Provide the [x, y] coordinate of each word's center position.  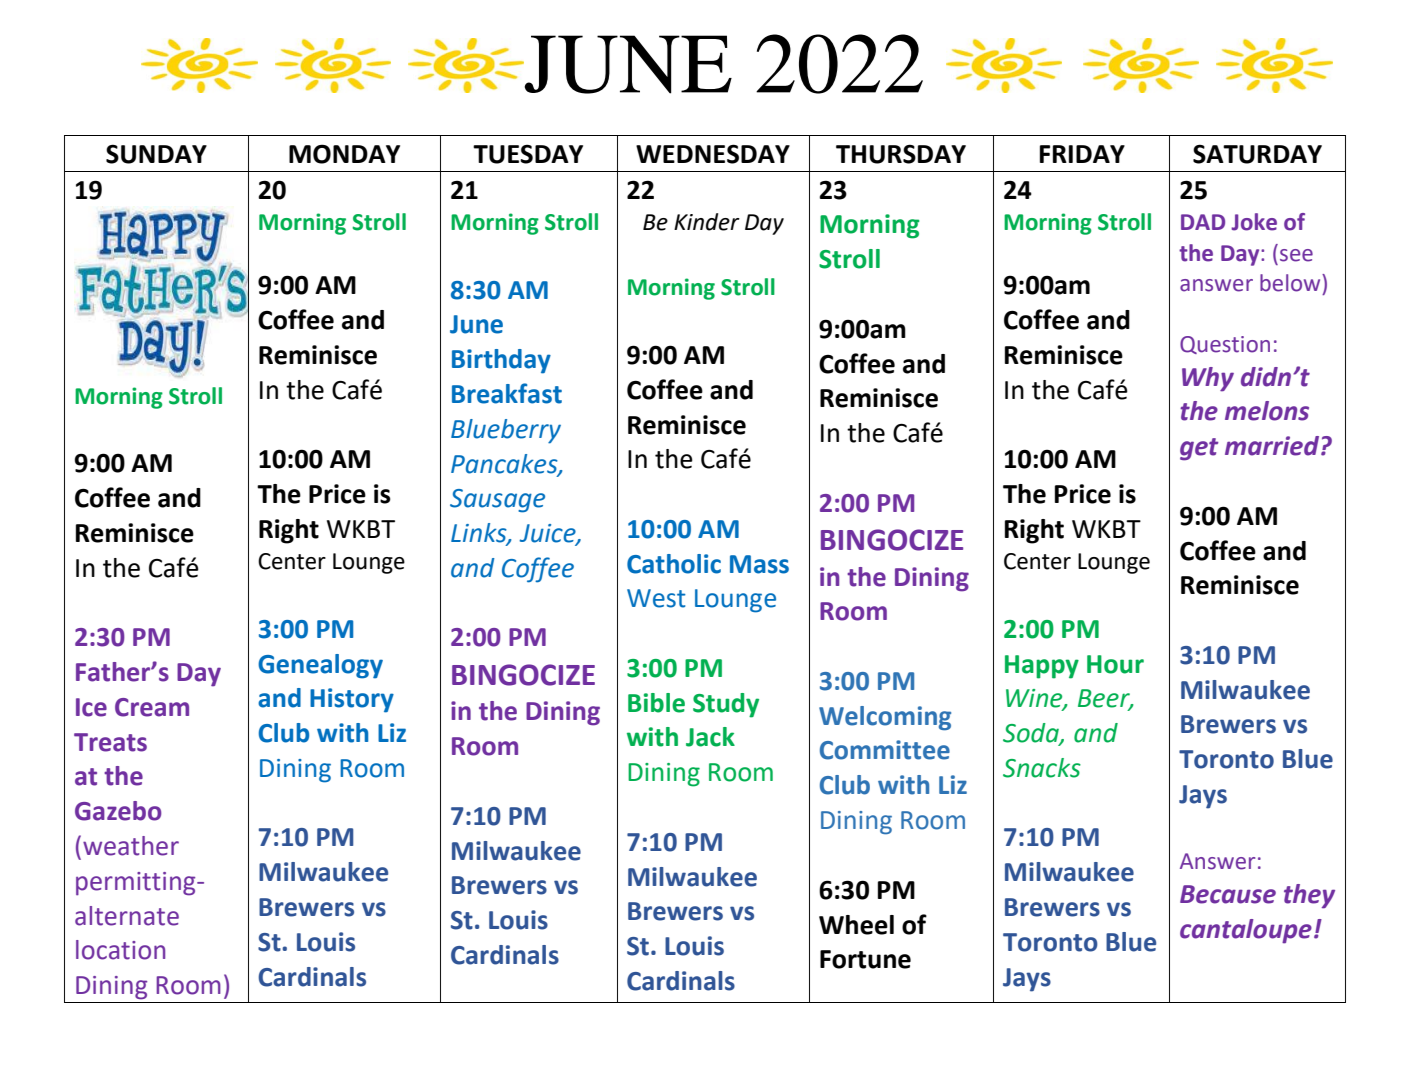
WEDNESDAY [713, 154]
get [1199, 449]
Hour [1115, 664]
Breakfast [507, 393]
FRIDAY [1082, 154]
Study [726, 705]
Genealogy [320, 666]
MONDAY [344, 154]
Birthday [501, 361]
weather [131, 846]
